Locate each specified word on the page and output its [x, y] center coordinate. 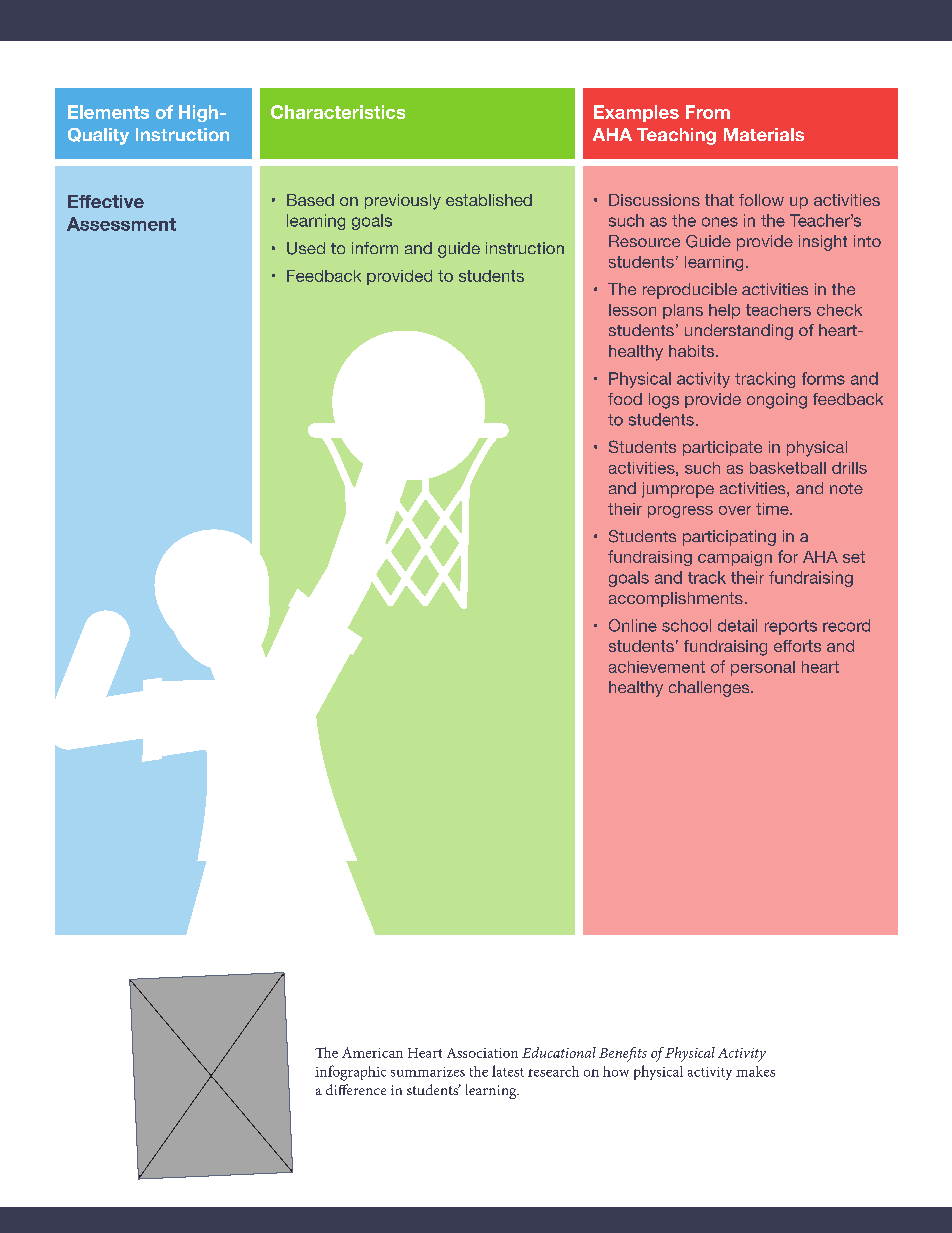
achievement [657, 667]
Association [482, 1053]
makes [755, 1071]
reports [791, 627]
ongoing [777, 401]
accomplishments [676, 599]
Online [633, 625]
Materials [764, 134]
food [625, 399]
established [489, 200]
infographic [350, 1073]
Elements [108, 112]
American [372, 1052]
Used [306, 248]
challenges [710, 689]
